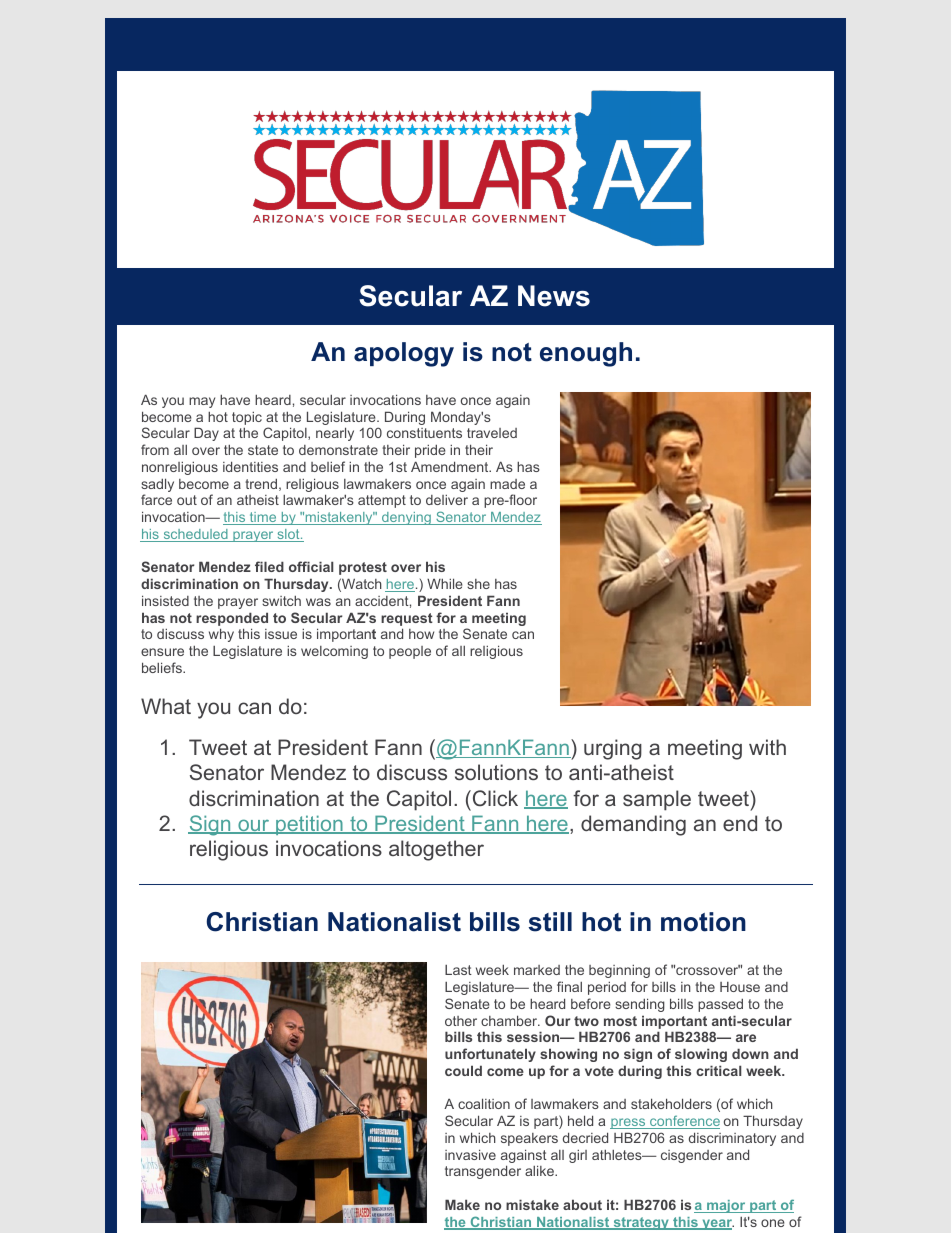  I want to click on altogether, so click(436, 850).
